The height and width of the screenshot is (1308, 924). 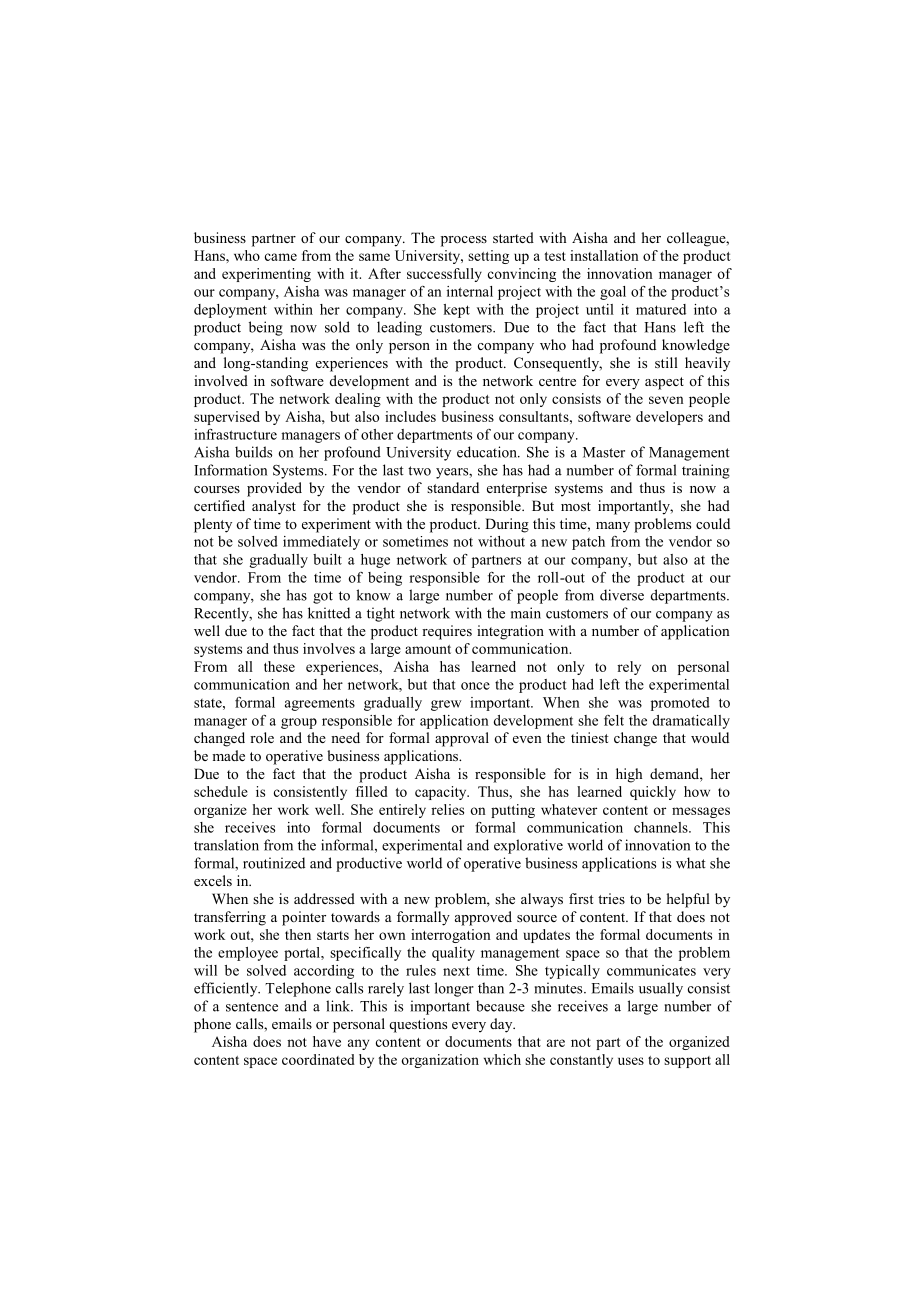 I want to click on these, so click(x=279, y=666).
